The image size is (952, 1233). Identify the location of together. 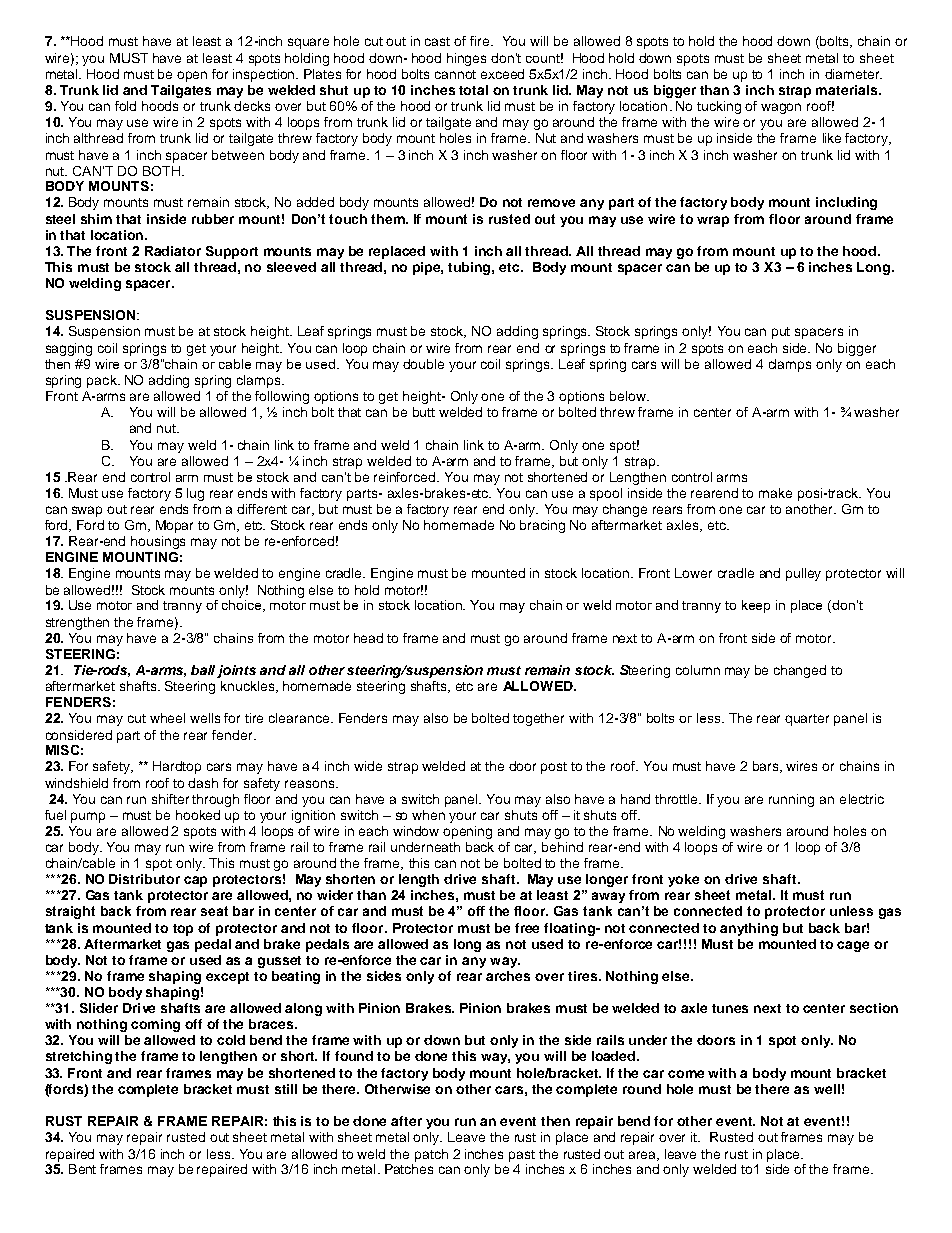
(538, 719).
